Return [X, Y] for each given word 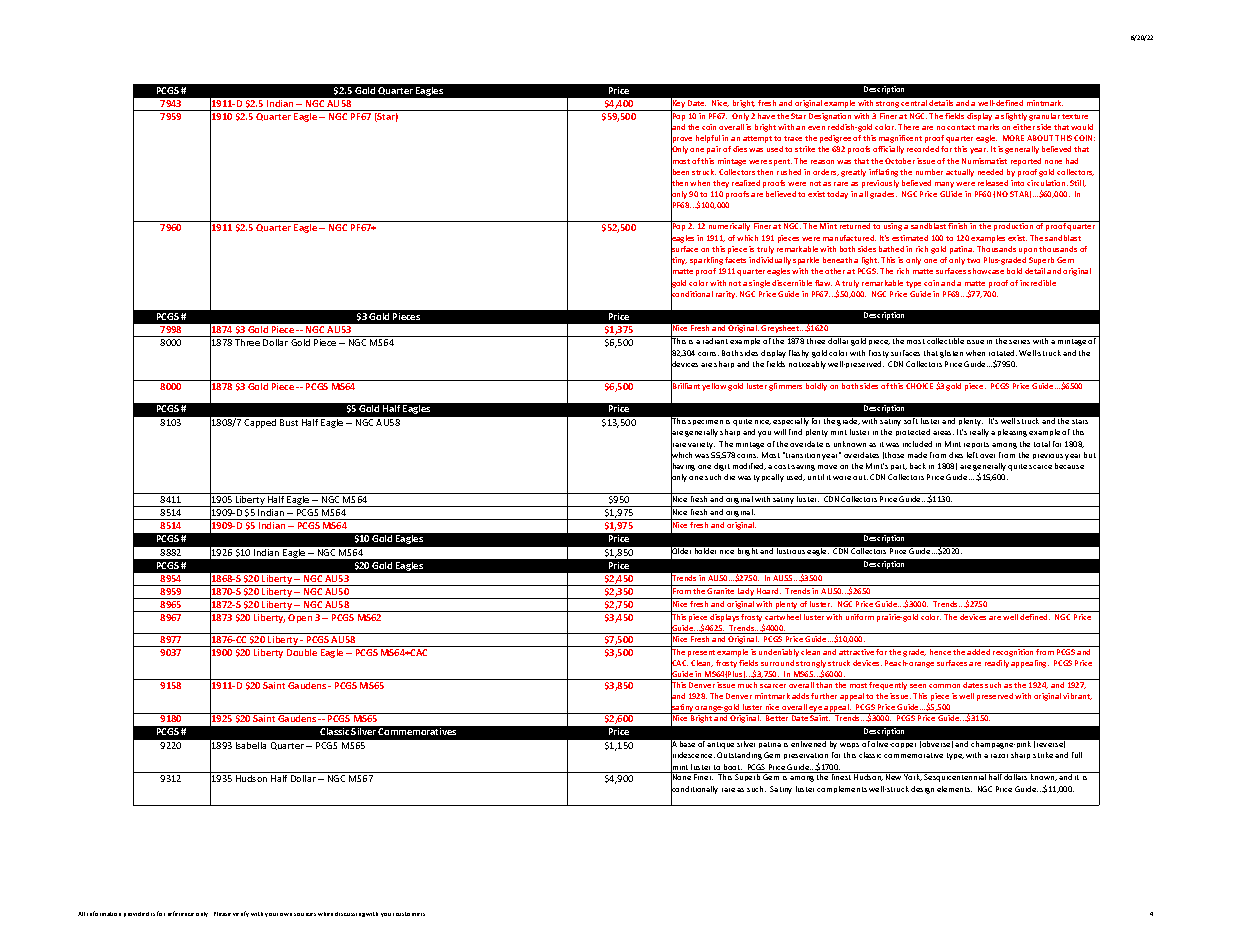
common [944, 686]
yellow [714, 387]
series [1019, 342]
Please [222, 914]
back [918, 466]
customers [410, 914]
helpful [708, 139]
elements [954, 789]
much [747, 685]
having [683, 467]
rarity [726, 295]
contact [961, 127]
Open [300, 618]
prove [681, 140]
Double [302, 652]
